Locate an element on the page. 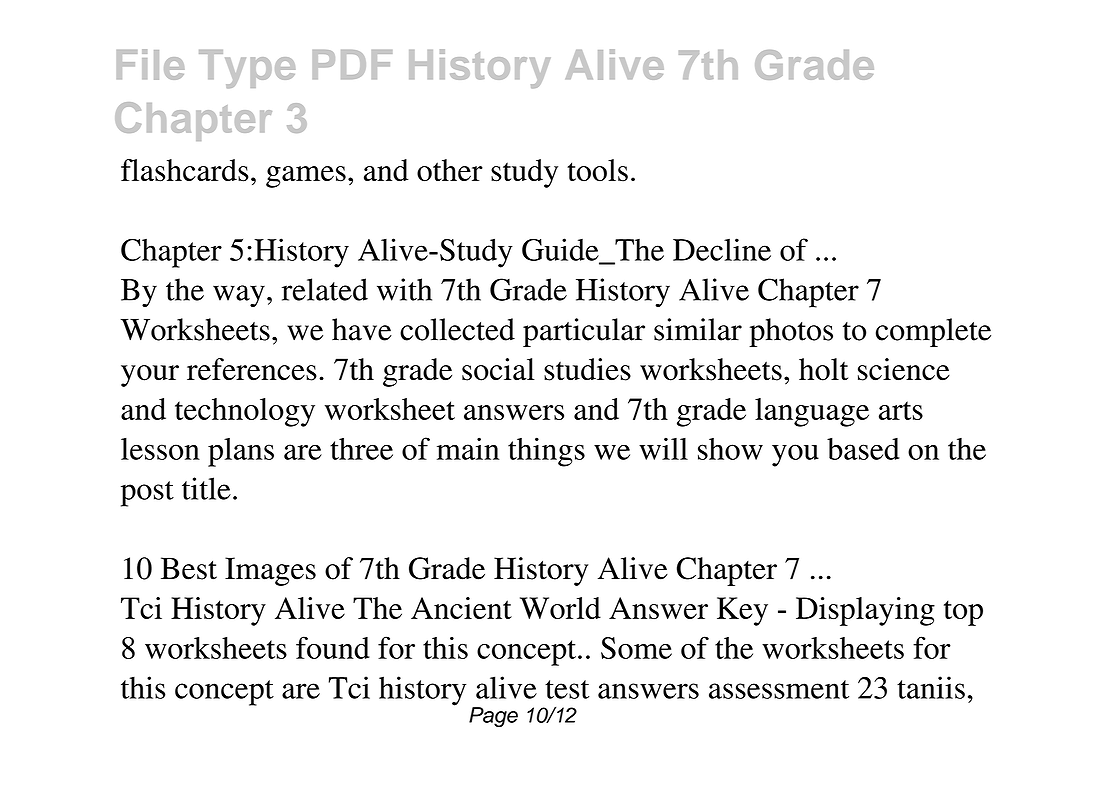  Type is located at coordinates (247, 69).
